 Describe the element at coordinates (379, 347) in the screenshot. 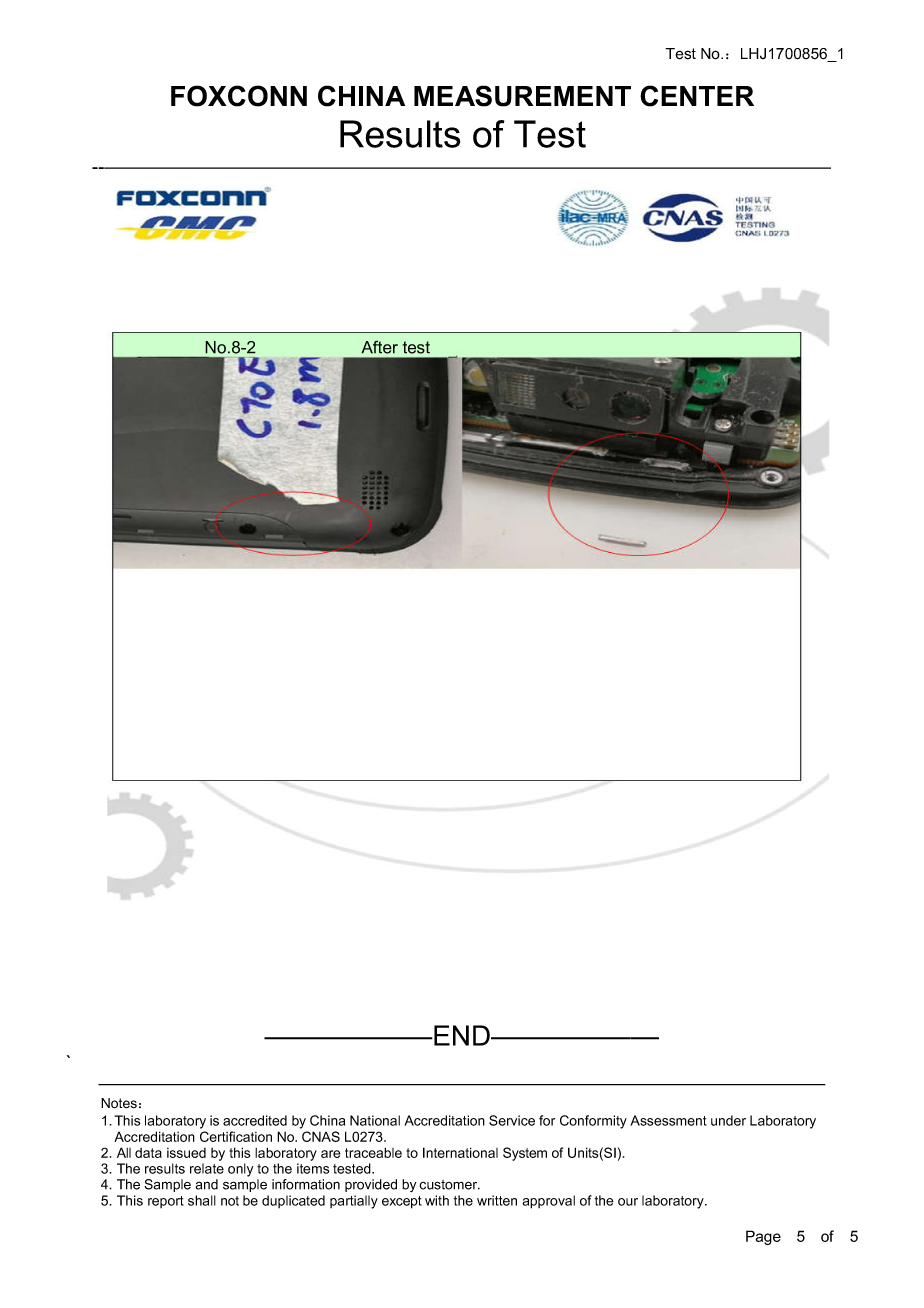

I see `After` at that location.
